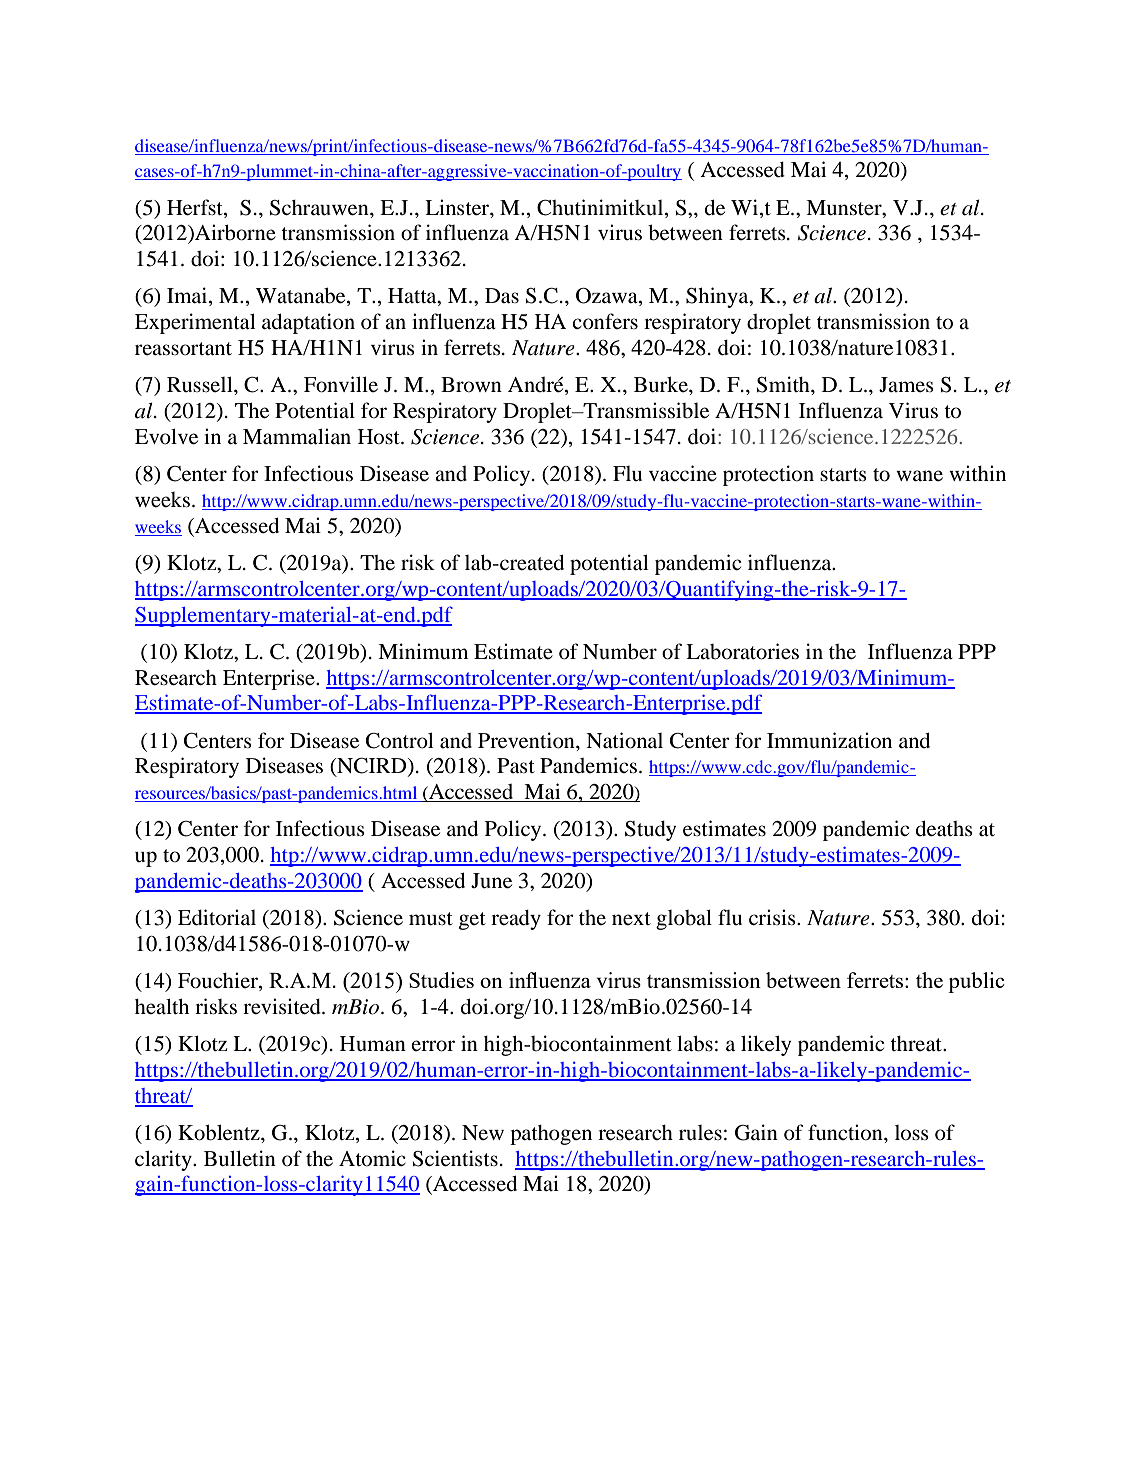  Describe the element at coordinates (380, 437) in the image. I see `Host` at that location.
